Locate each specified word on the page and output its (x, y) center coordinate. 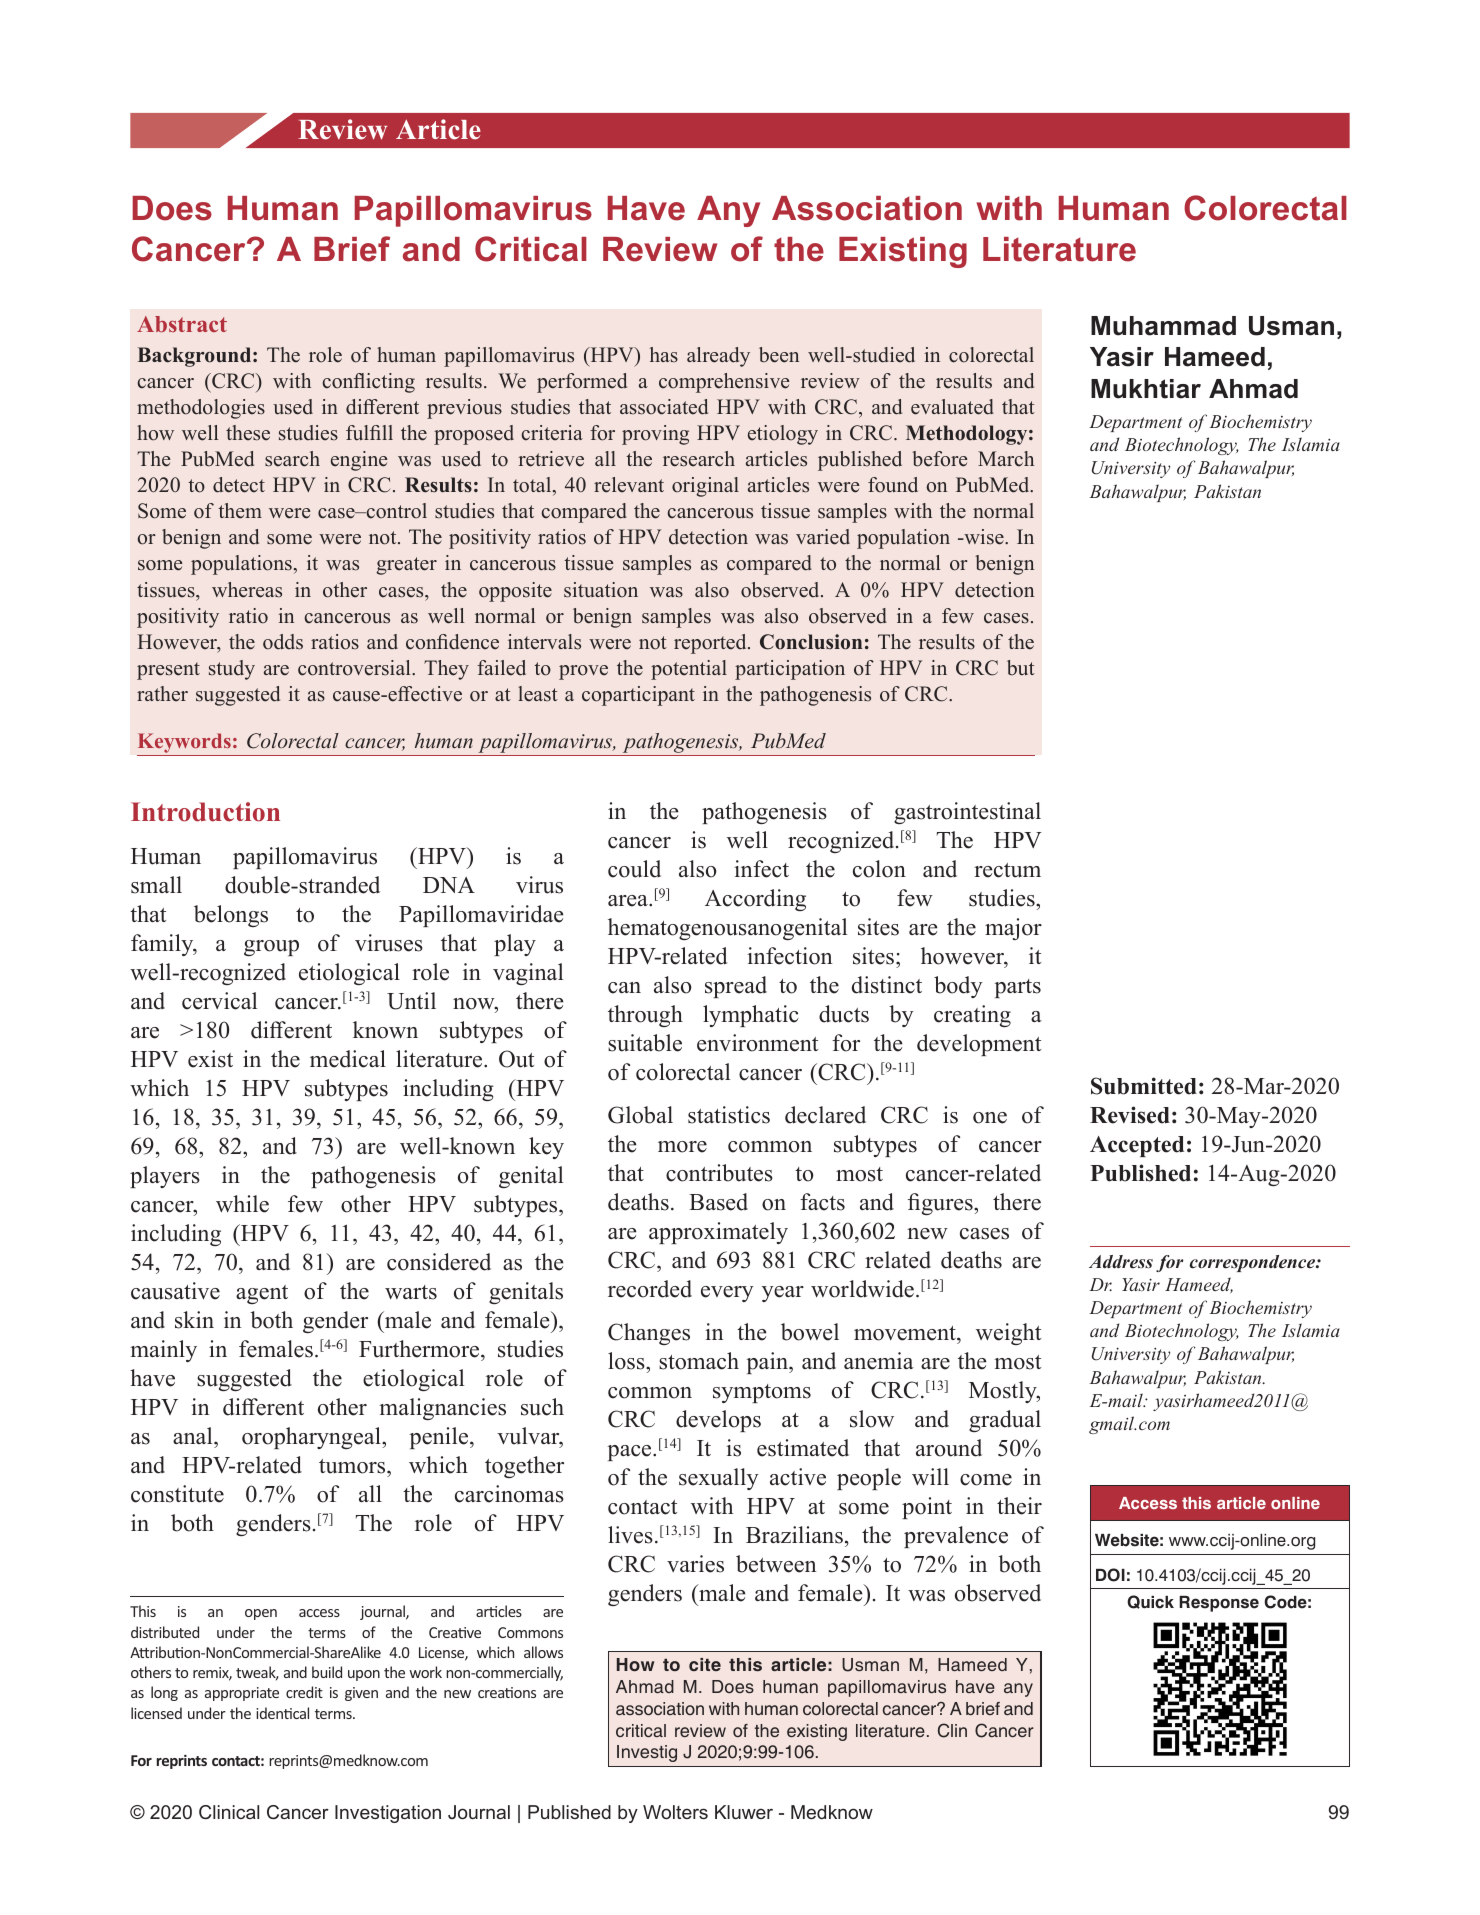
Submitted (1144, 1086)
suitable (645, 1043)
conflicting (369, 383)
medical (348, 1059)
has (664, 355)
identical (282, 1713)
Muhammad (1163, 326)
